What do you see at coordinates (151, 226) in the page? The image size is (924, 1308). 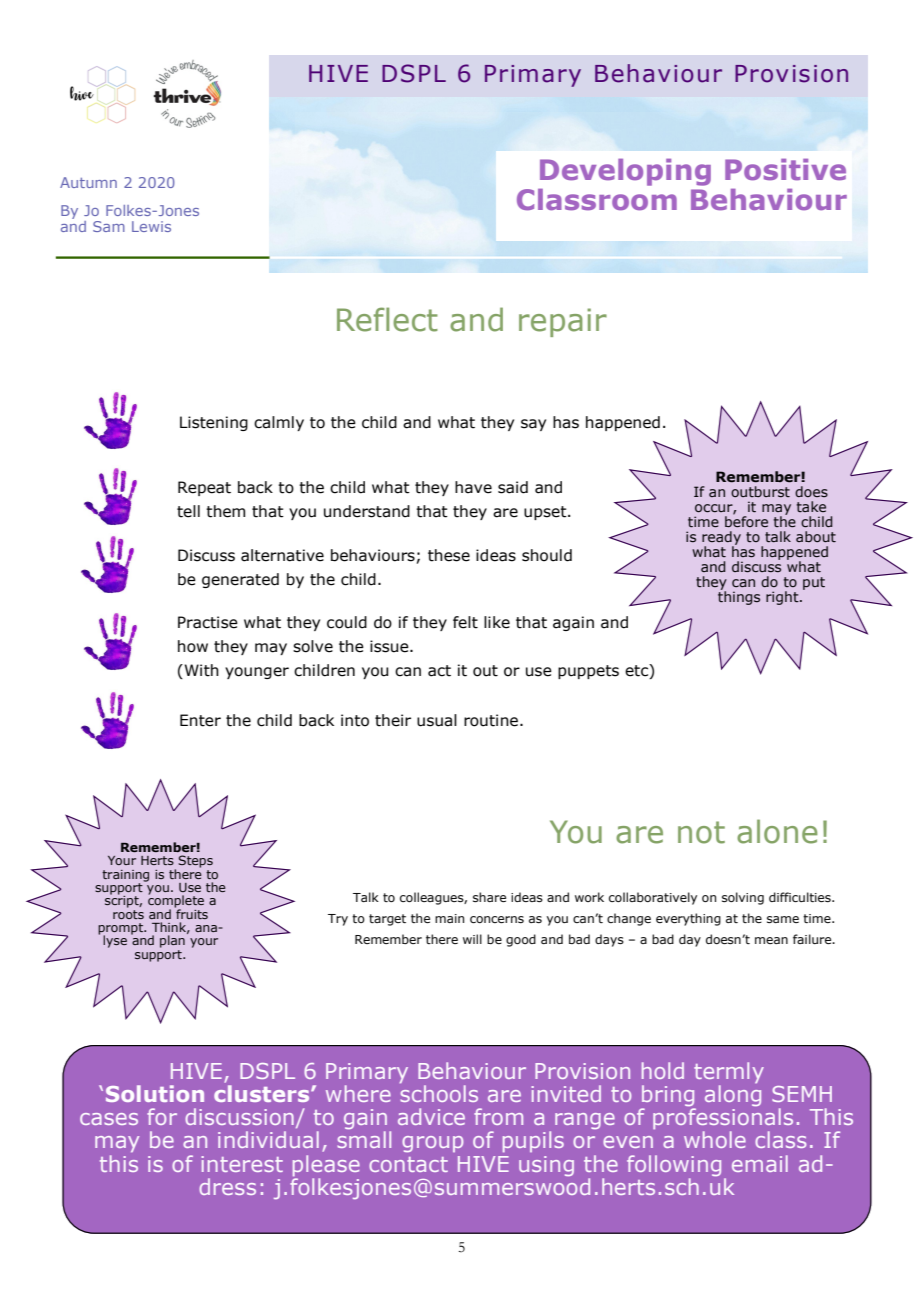 I see `Lewis` at bounding box center [151, 226].
